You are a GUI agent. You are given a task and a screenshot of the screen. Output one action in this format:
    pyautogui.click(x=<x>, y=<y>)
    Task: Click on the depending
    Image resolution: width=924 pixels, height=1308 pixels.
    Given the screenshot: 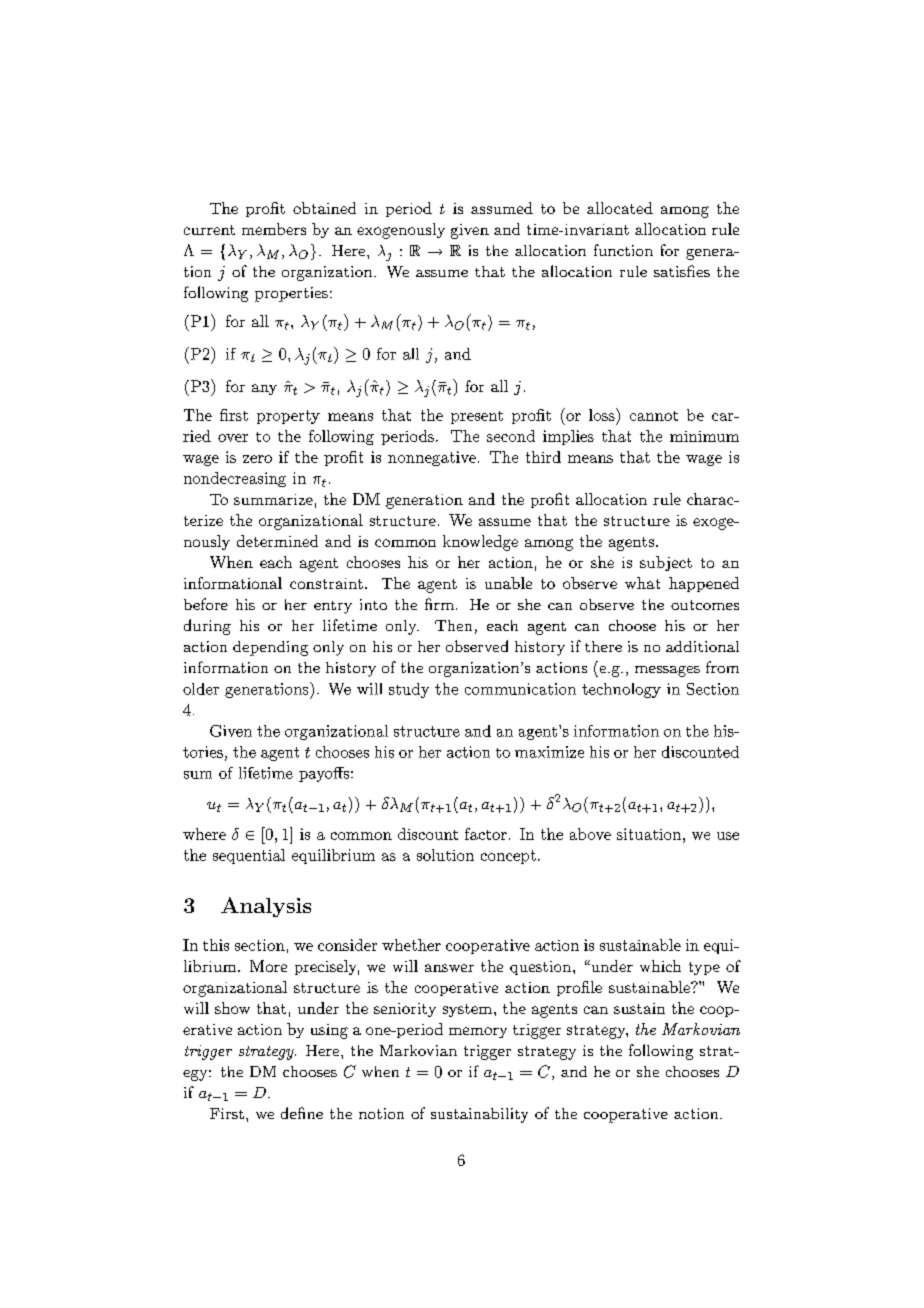 What is the action you would take?
    pyautogui.click(x=270, y=648)
